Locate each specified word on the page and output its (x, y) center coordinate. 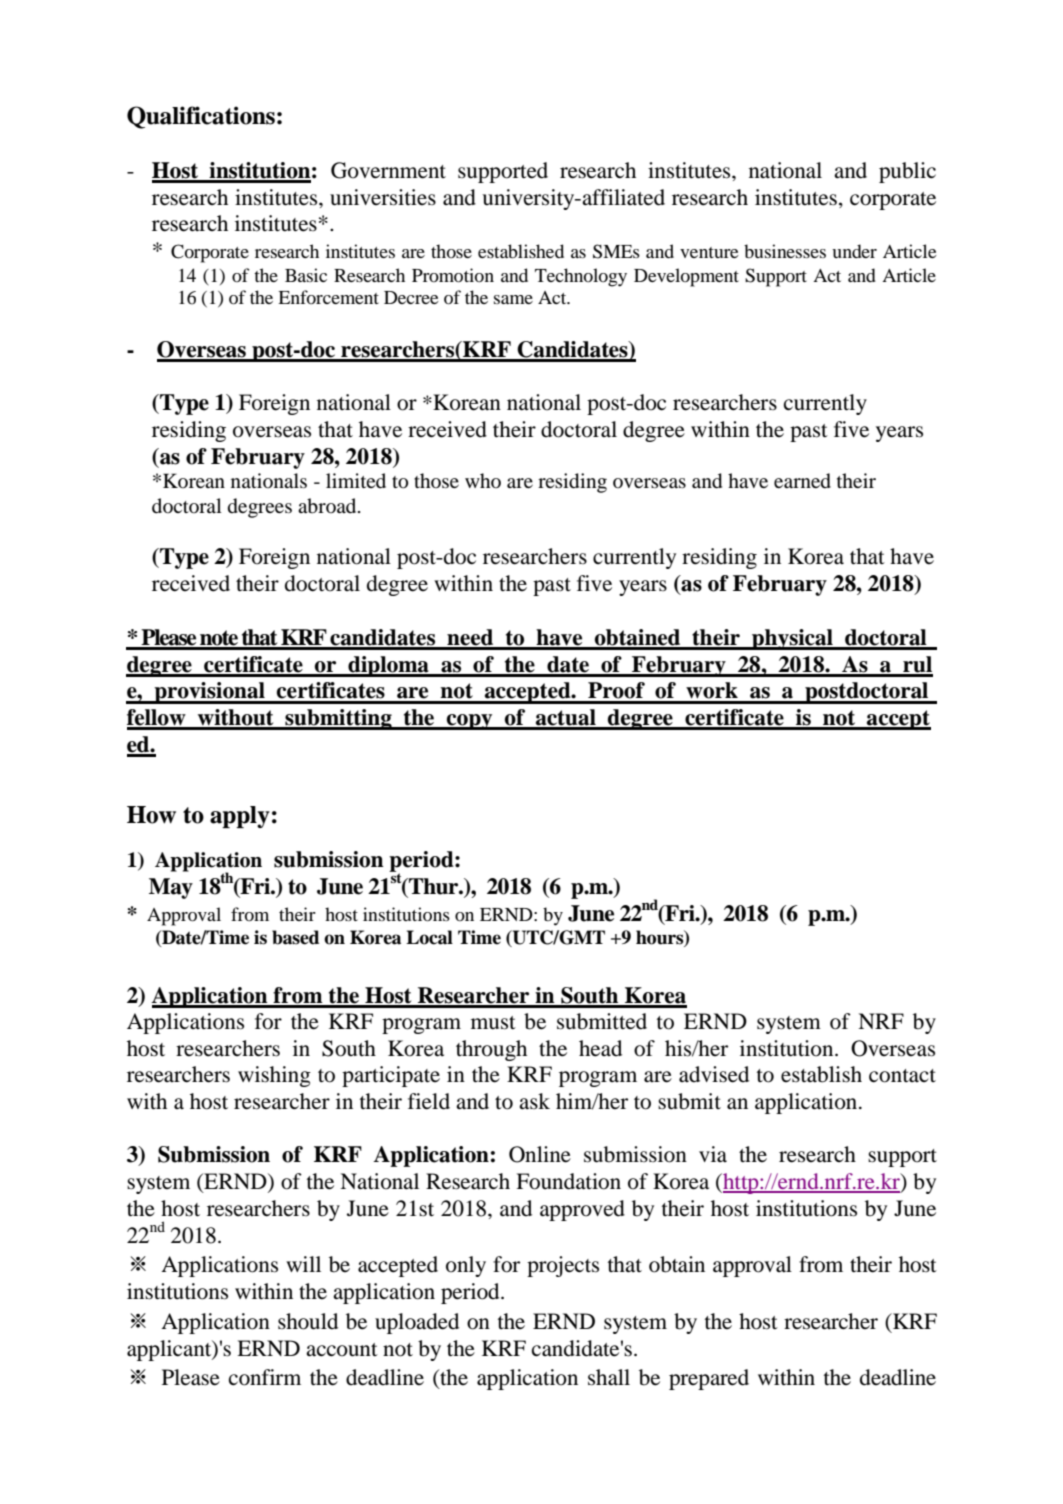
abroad (328, 506)
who (483, 480)
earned (802, 481)
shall (609, 1377)
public (907, 172)
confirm (265, 1377)
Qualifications (201, 117)
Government (388, 170)
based (295, 937)
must (493, 1023)
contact (902, 1076)
